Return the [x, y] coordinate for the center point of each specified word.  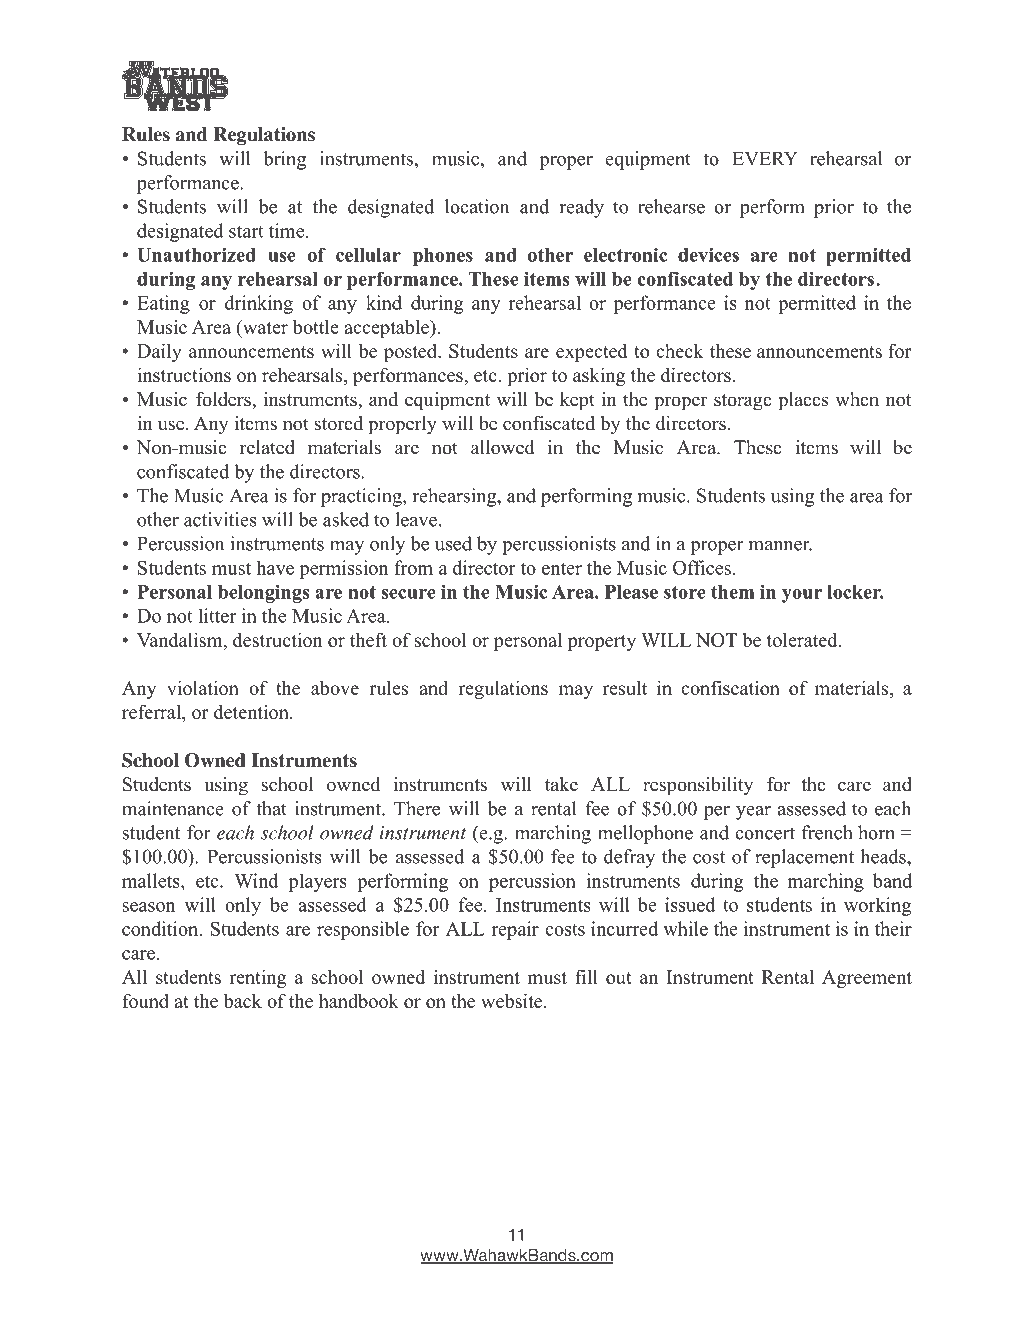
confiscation [730, 687]
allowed [503, 447]
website [511, 1000]
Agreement [867, 979]
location [477, 206]
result [624, 687]
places [803, 401]
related [267, 447]
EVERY [765, 159]
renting [258, 978]
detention [252, 711]
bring [284, 160]
